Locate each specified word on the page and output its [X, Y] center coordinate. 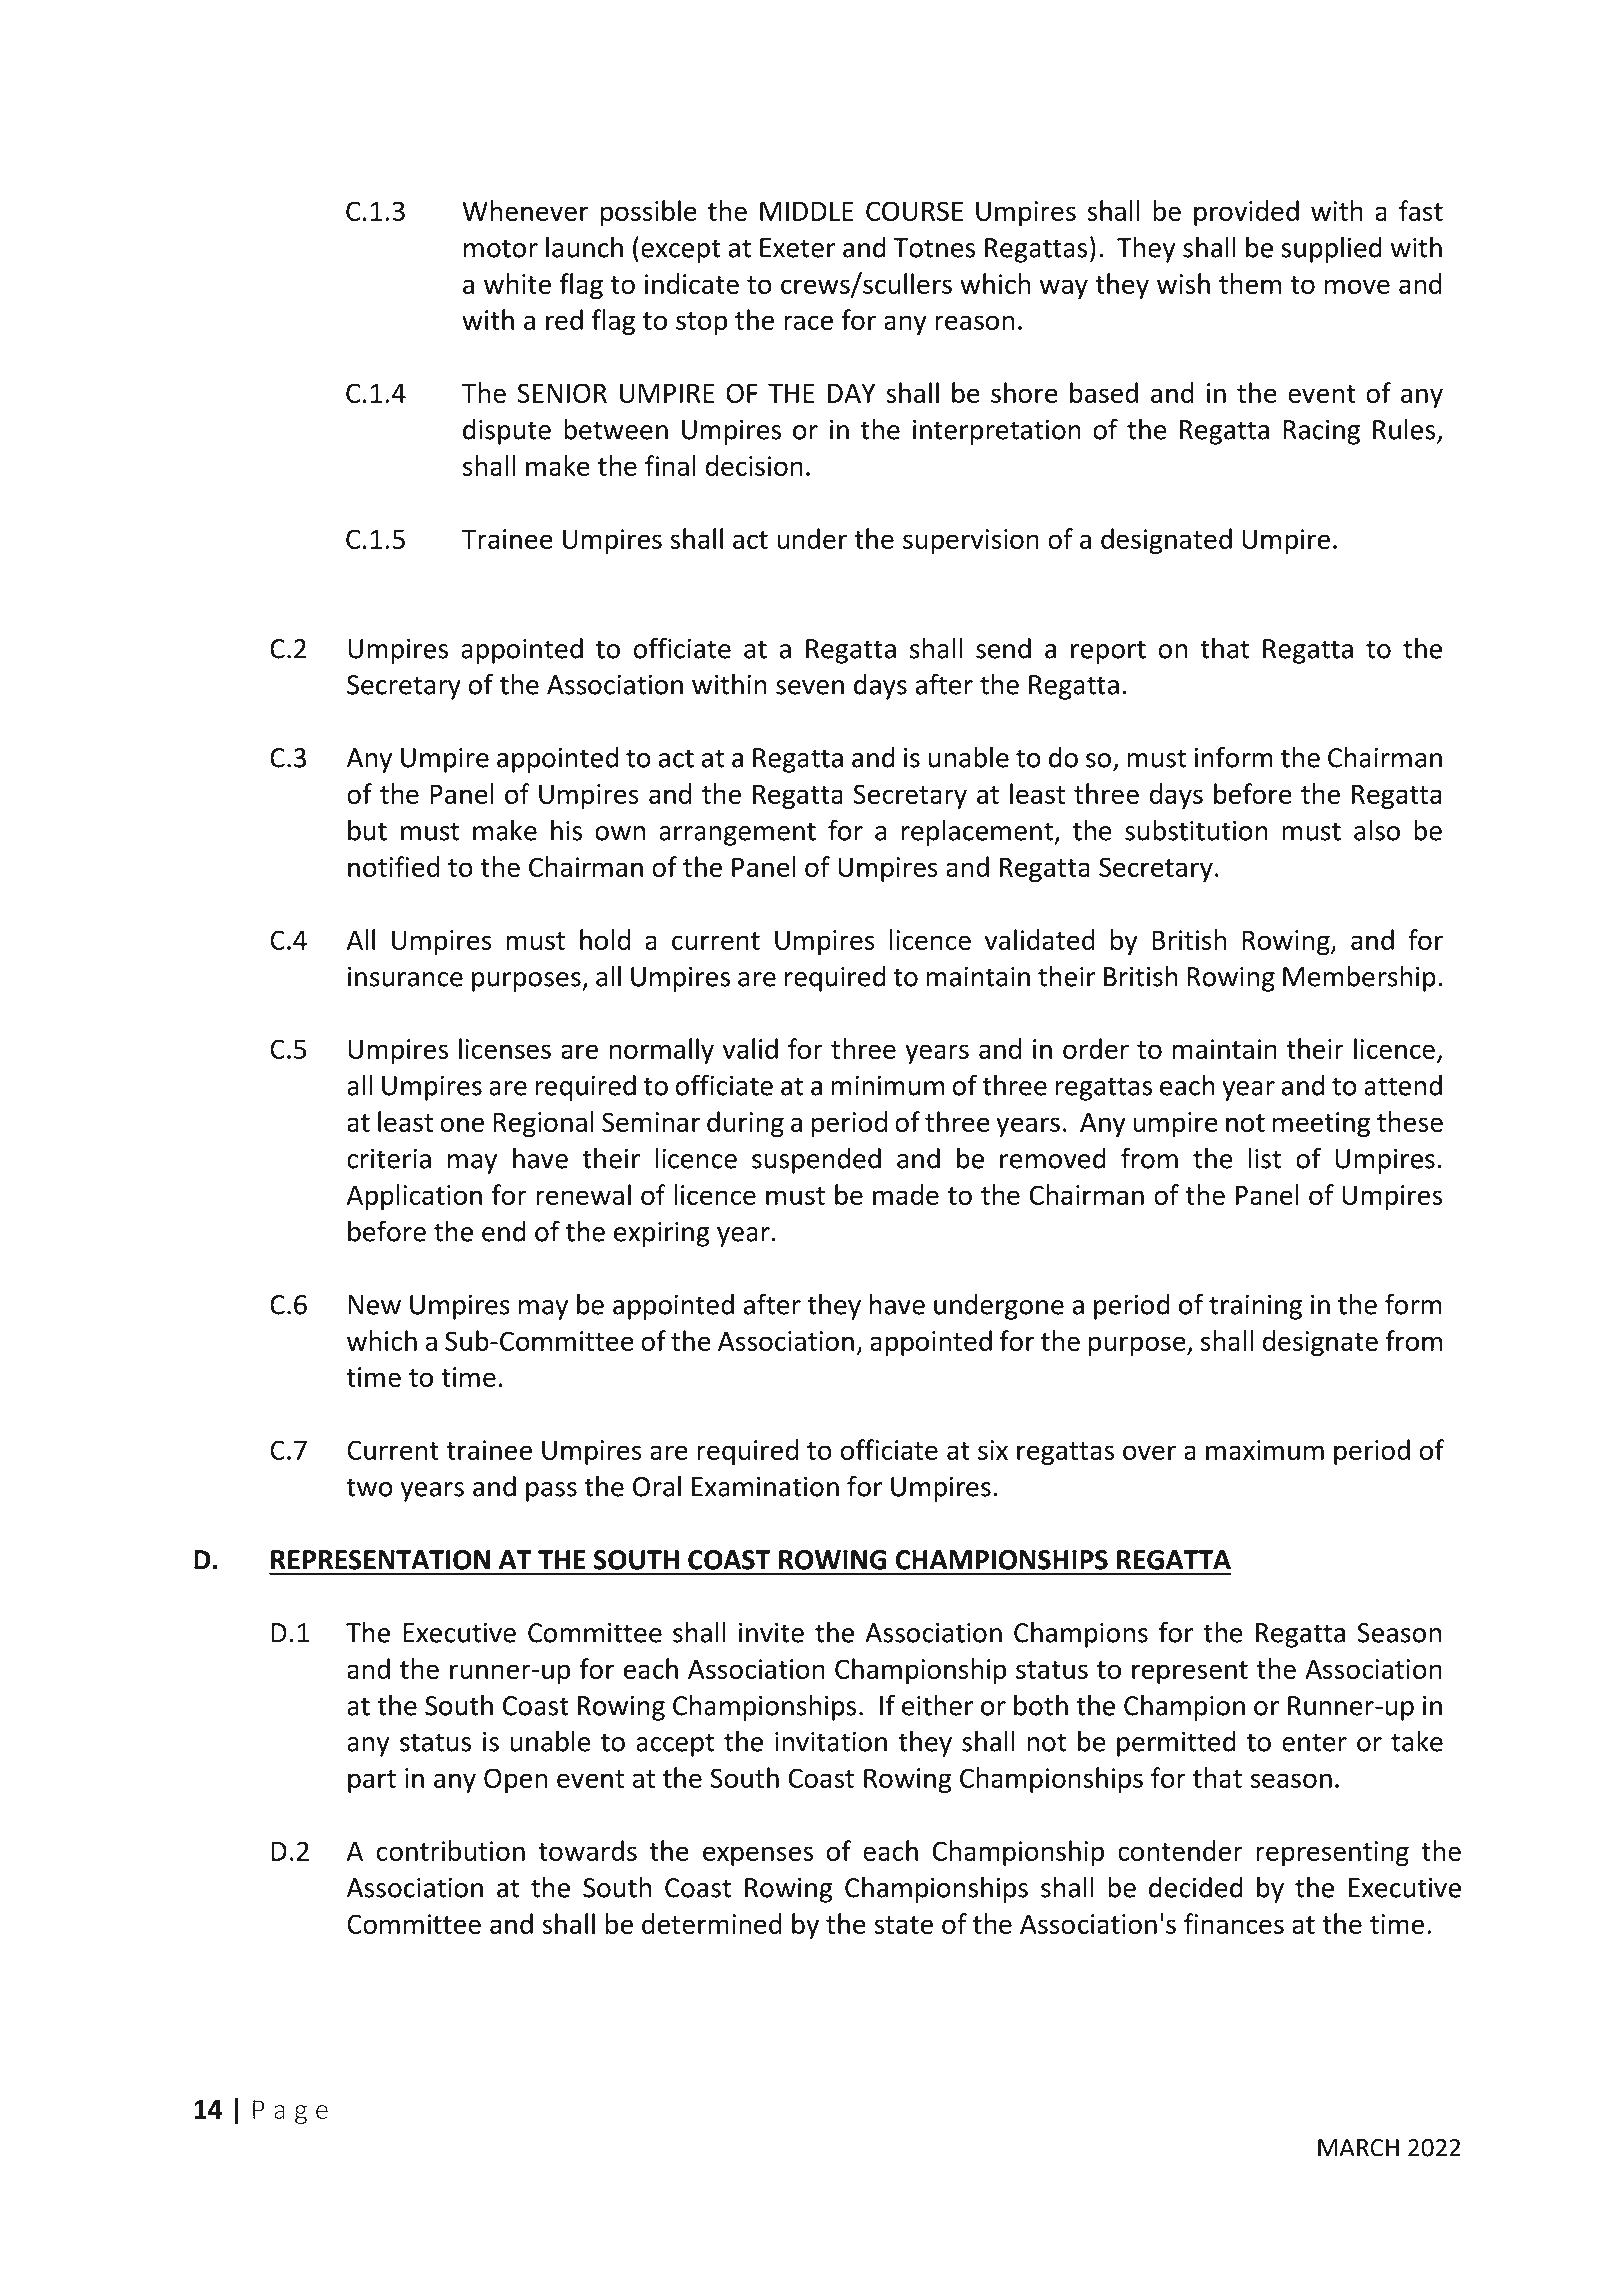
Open [515, 1780]
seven [810, 687]
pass [551, 1492]
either [938, 1705]
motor [501, 248]
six [993, 1450]
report [1108, 652]
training [1255, 1307]
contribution [450, 1850]
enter [1314, 1742]
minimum [887, 1086]
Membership [1359, 979]
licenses [505, 1048]
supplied [1331, 250]
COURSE [914, 211]
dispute [507, 432]
